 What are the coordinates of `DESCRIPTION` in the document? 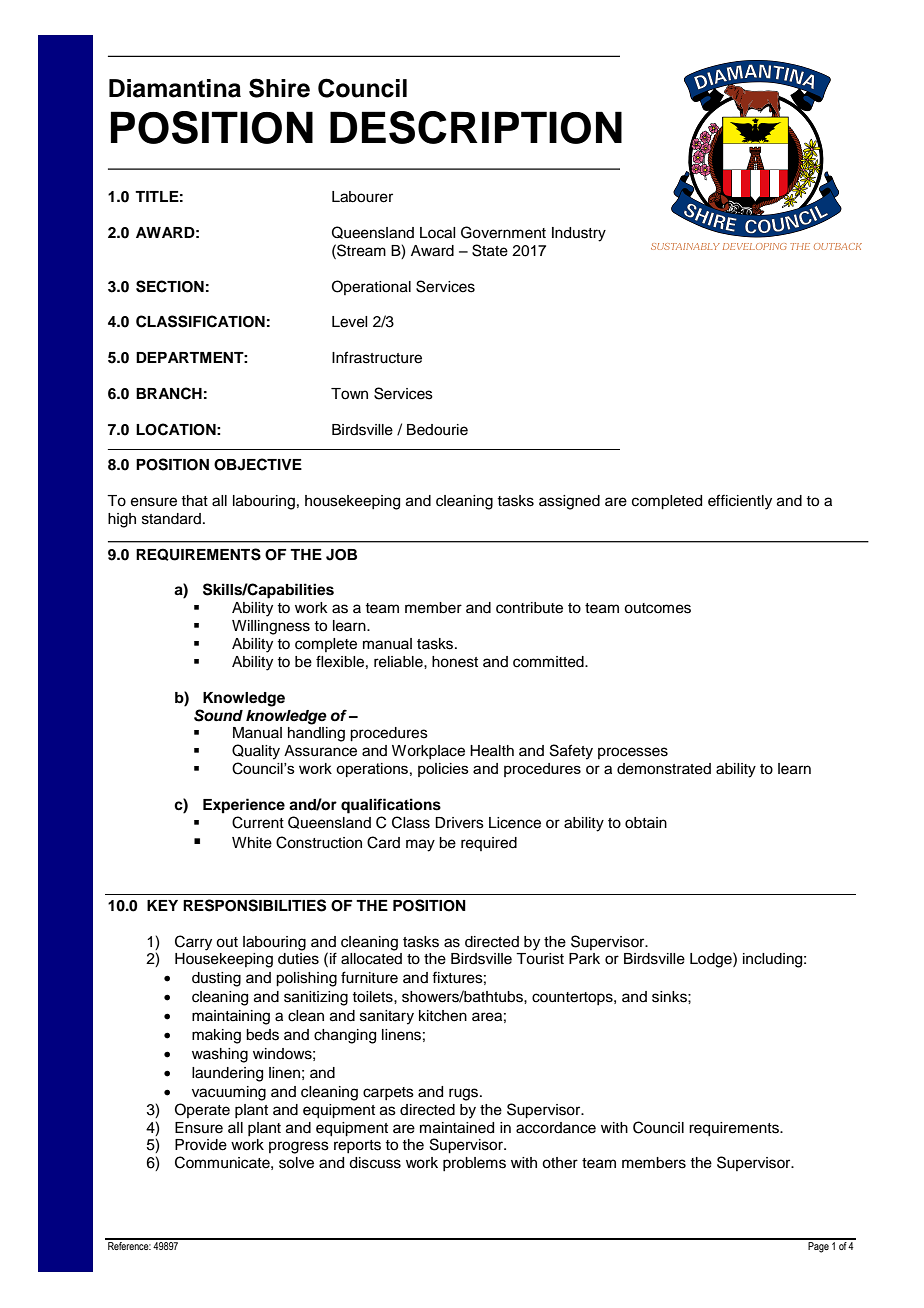 It's located at (476, 127).
